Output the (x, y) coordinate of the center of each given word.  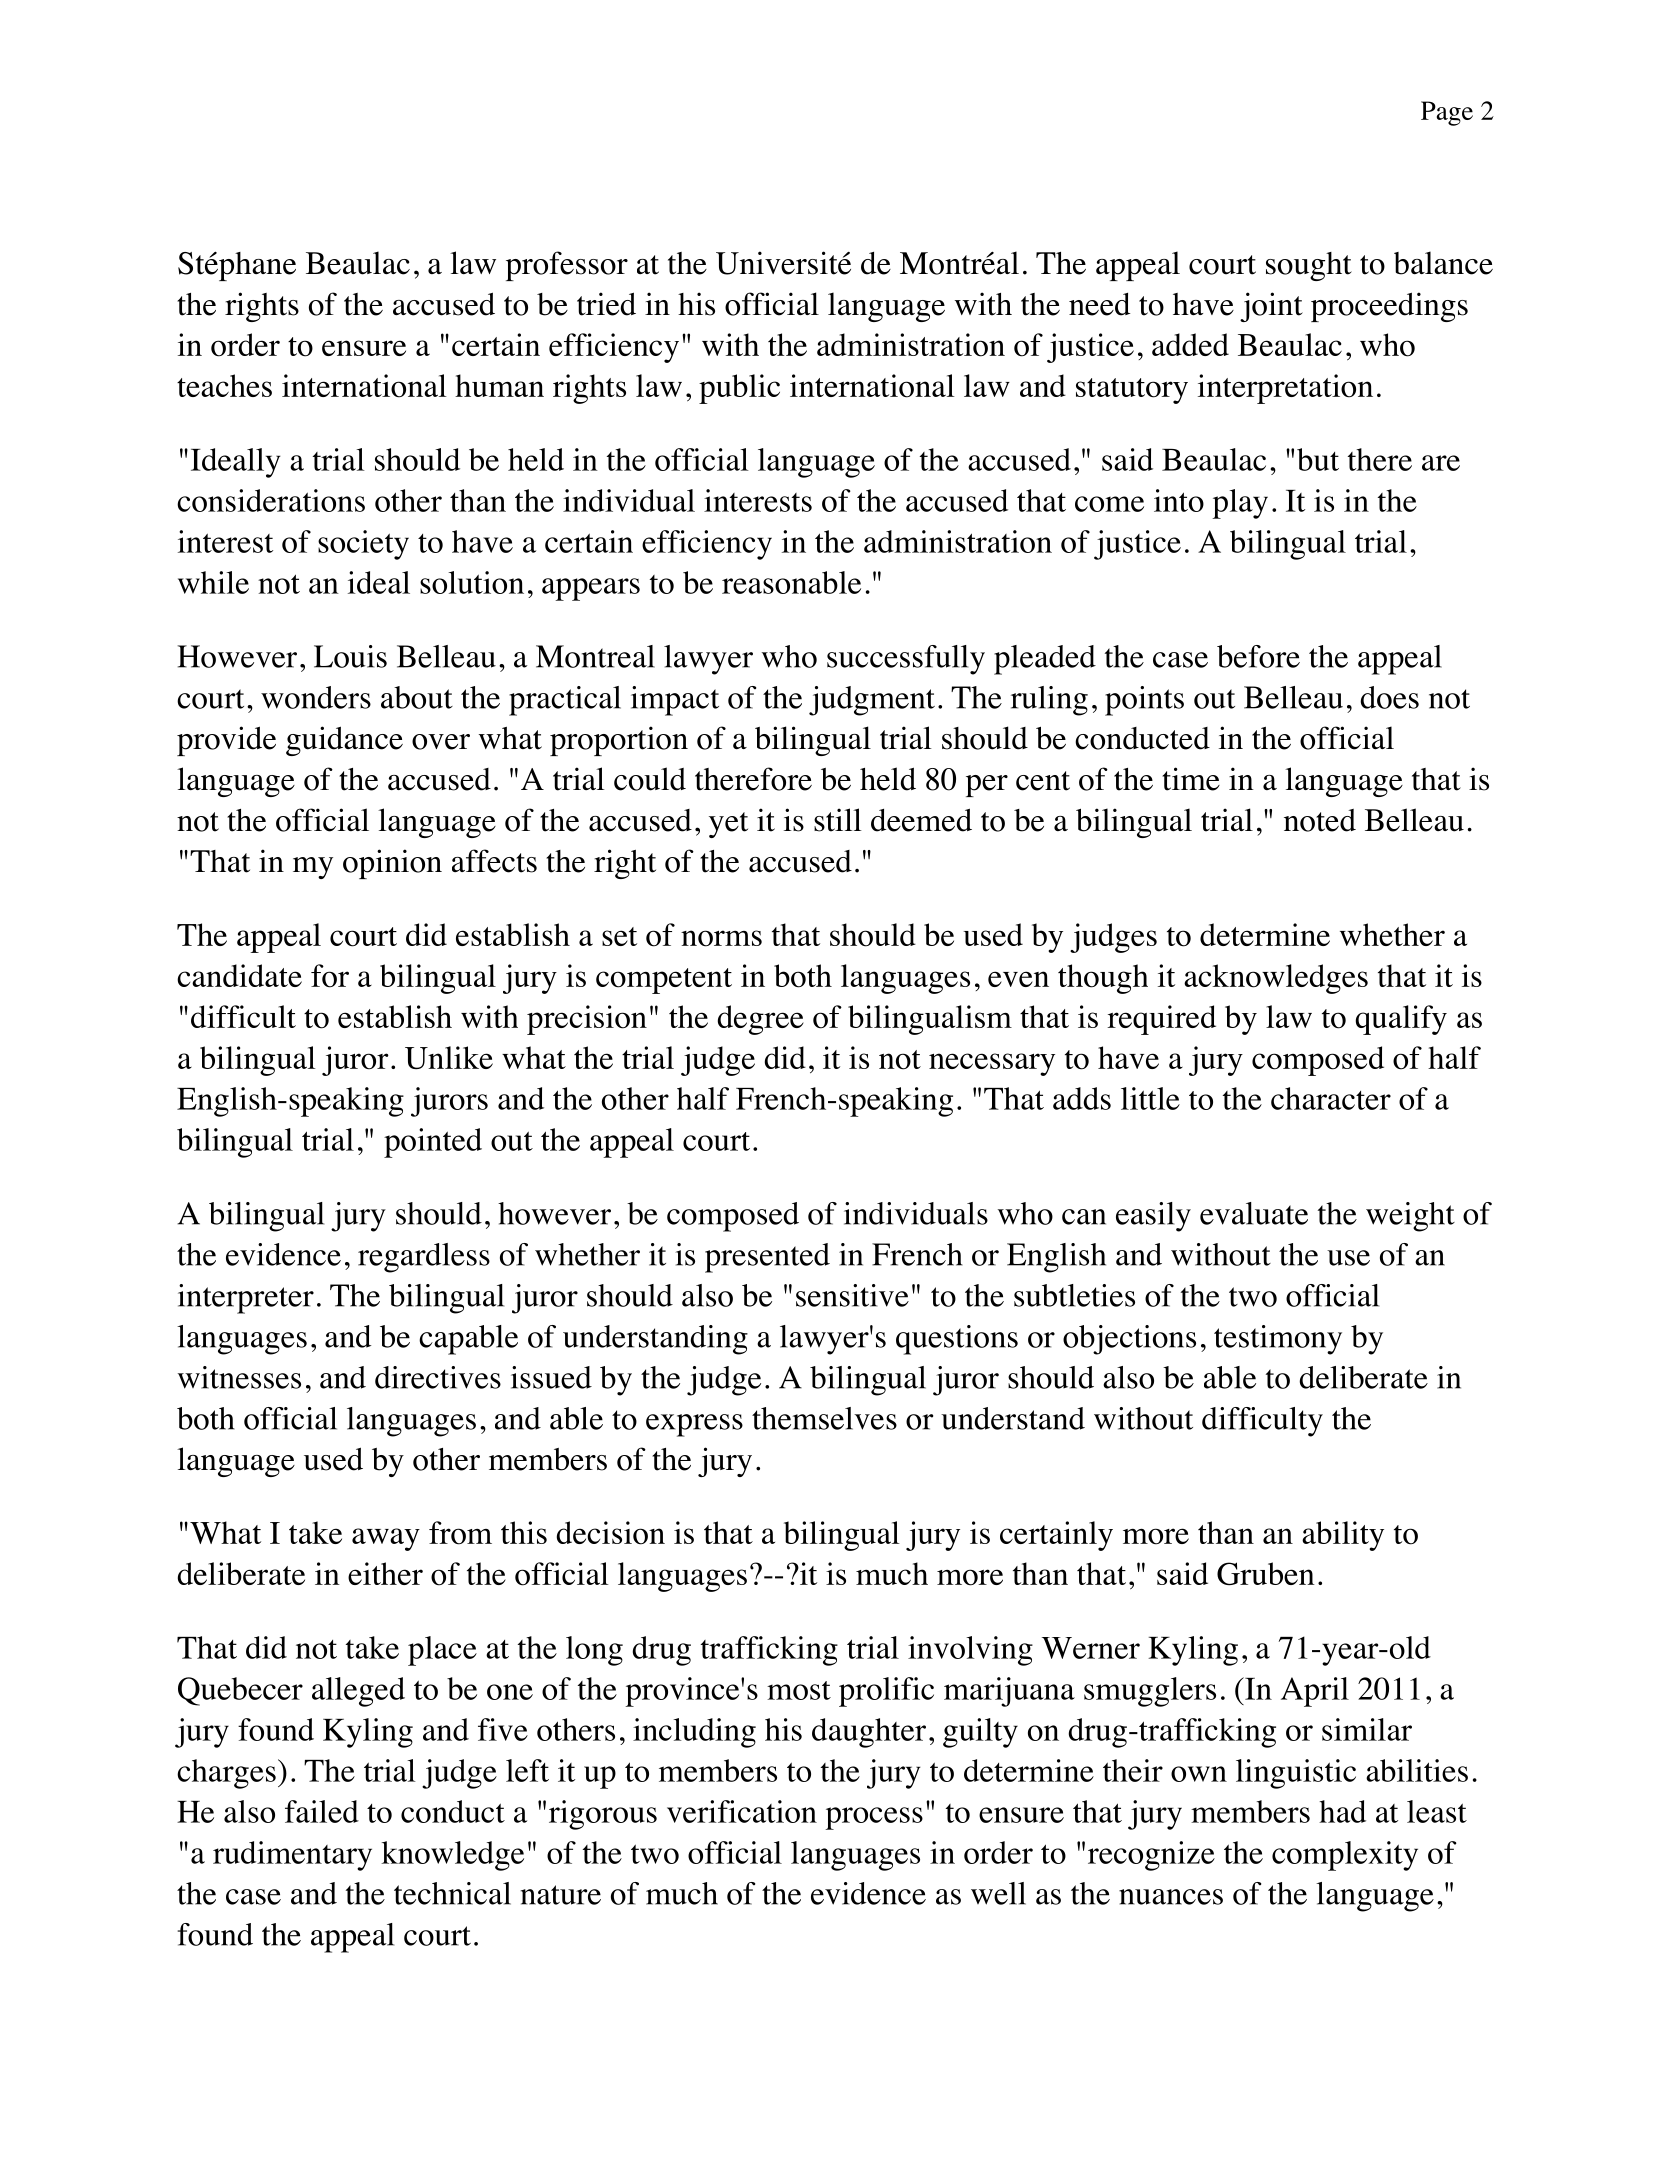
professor (567, 266)
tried (606, 304)
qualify (1401, 1020)
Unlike (449, 1057)
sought (1309, 266)
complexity (1345, 1856)
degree (761, 1020)
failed (322, 1811)
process (874, 1818)
